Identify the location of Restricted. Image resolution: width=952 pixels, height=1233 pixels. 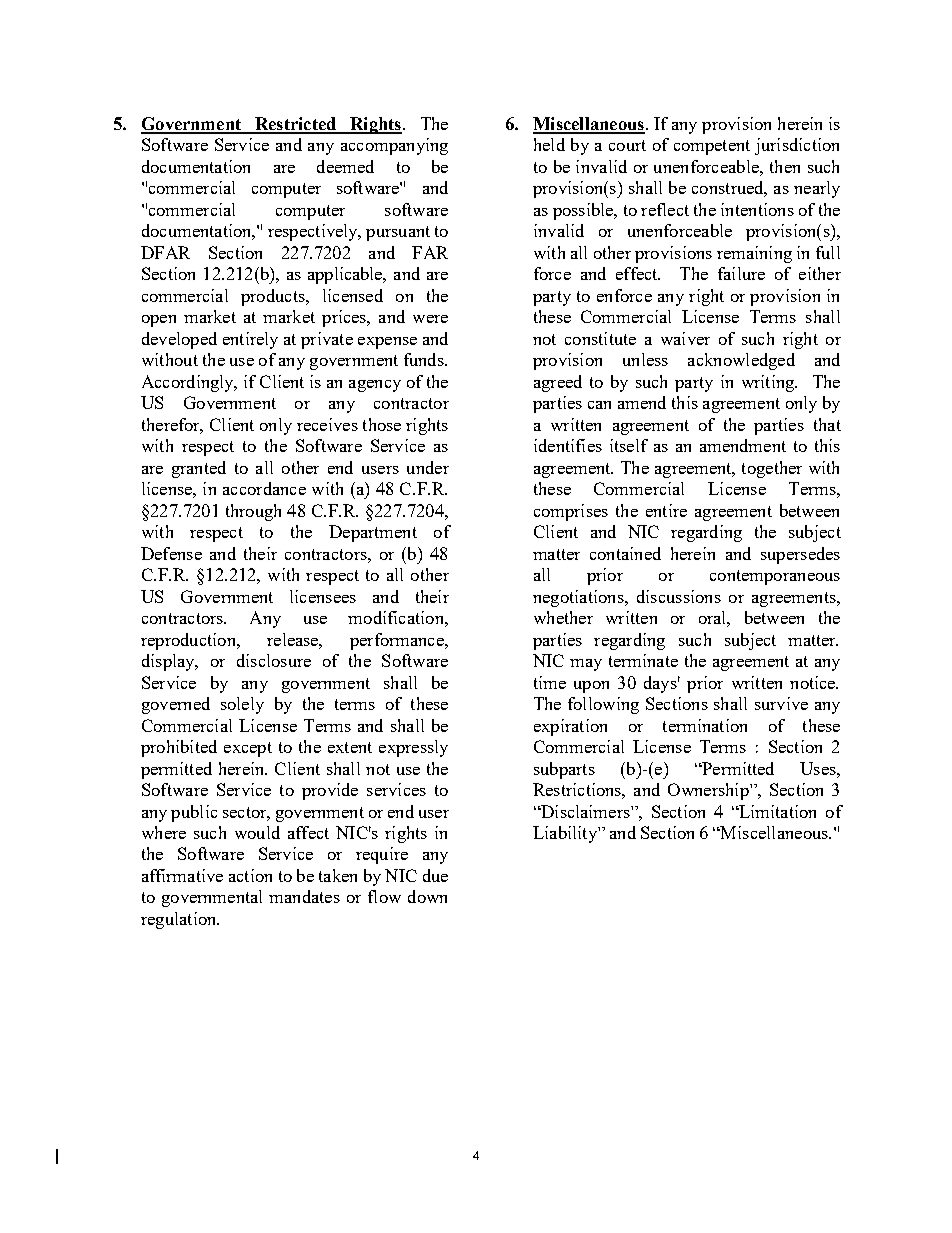
(296, 125).
